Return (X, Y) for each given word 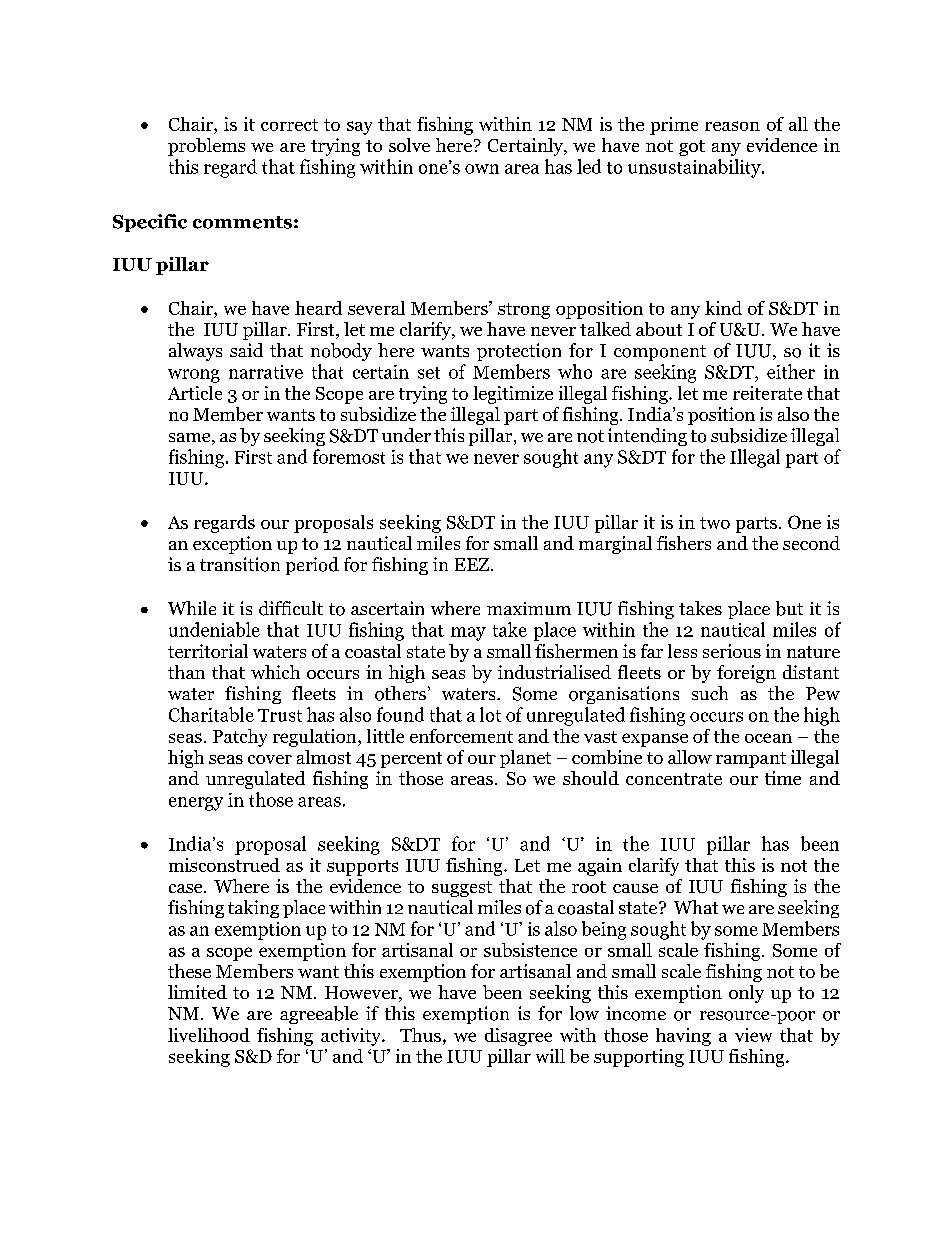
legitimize (513, 395)
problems (206, 147)
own (482, 169)
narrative (266, 372)
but (789, 608)
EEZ (472, 564)
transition (240, 564)
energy (196, 804)
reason (732, 126)
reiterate (767, 393)
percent (411, 760)
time (783, 778)
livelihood (209, 1035)
